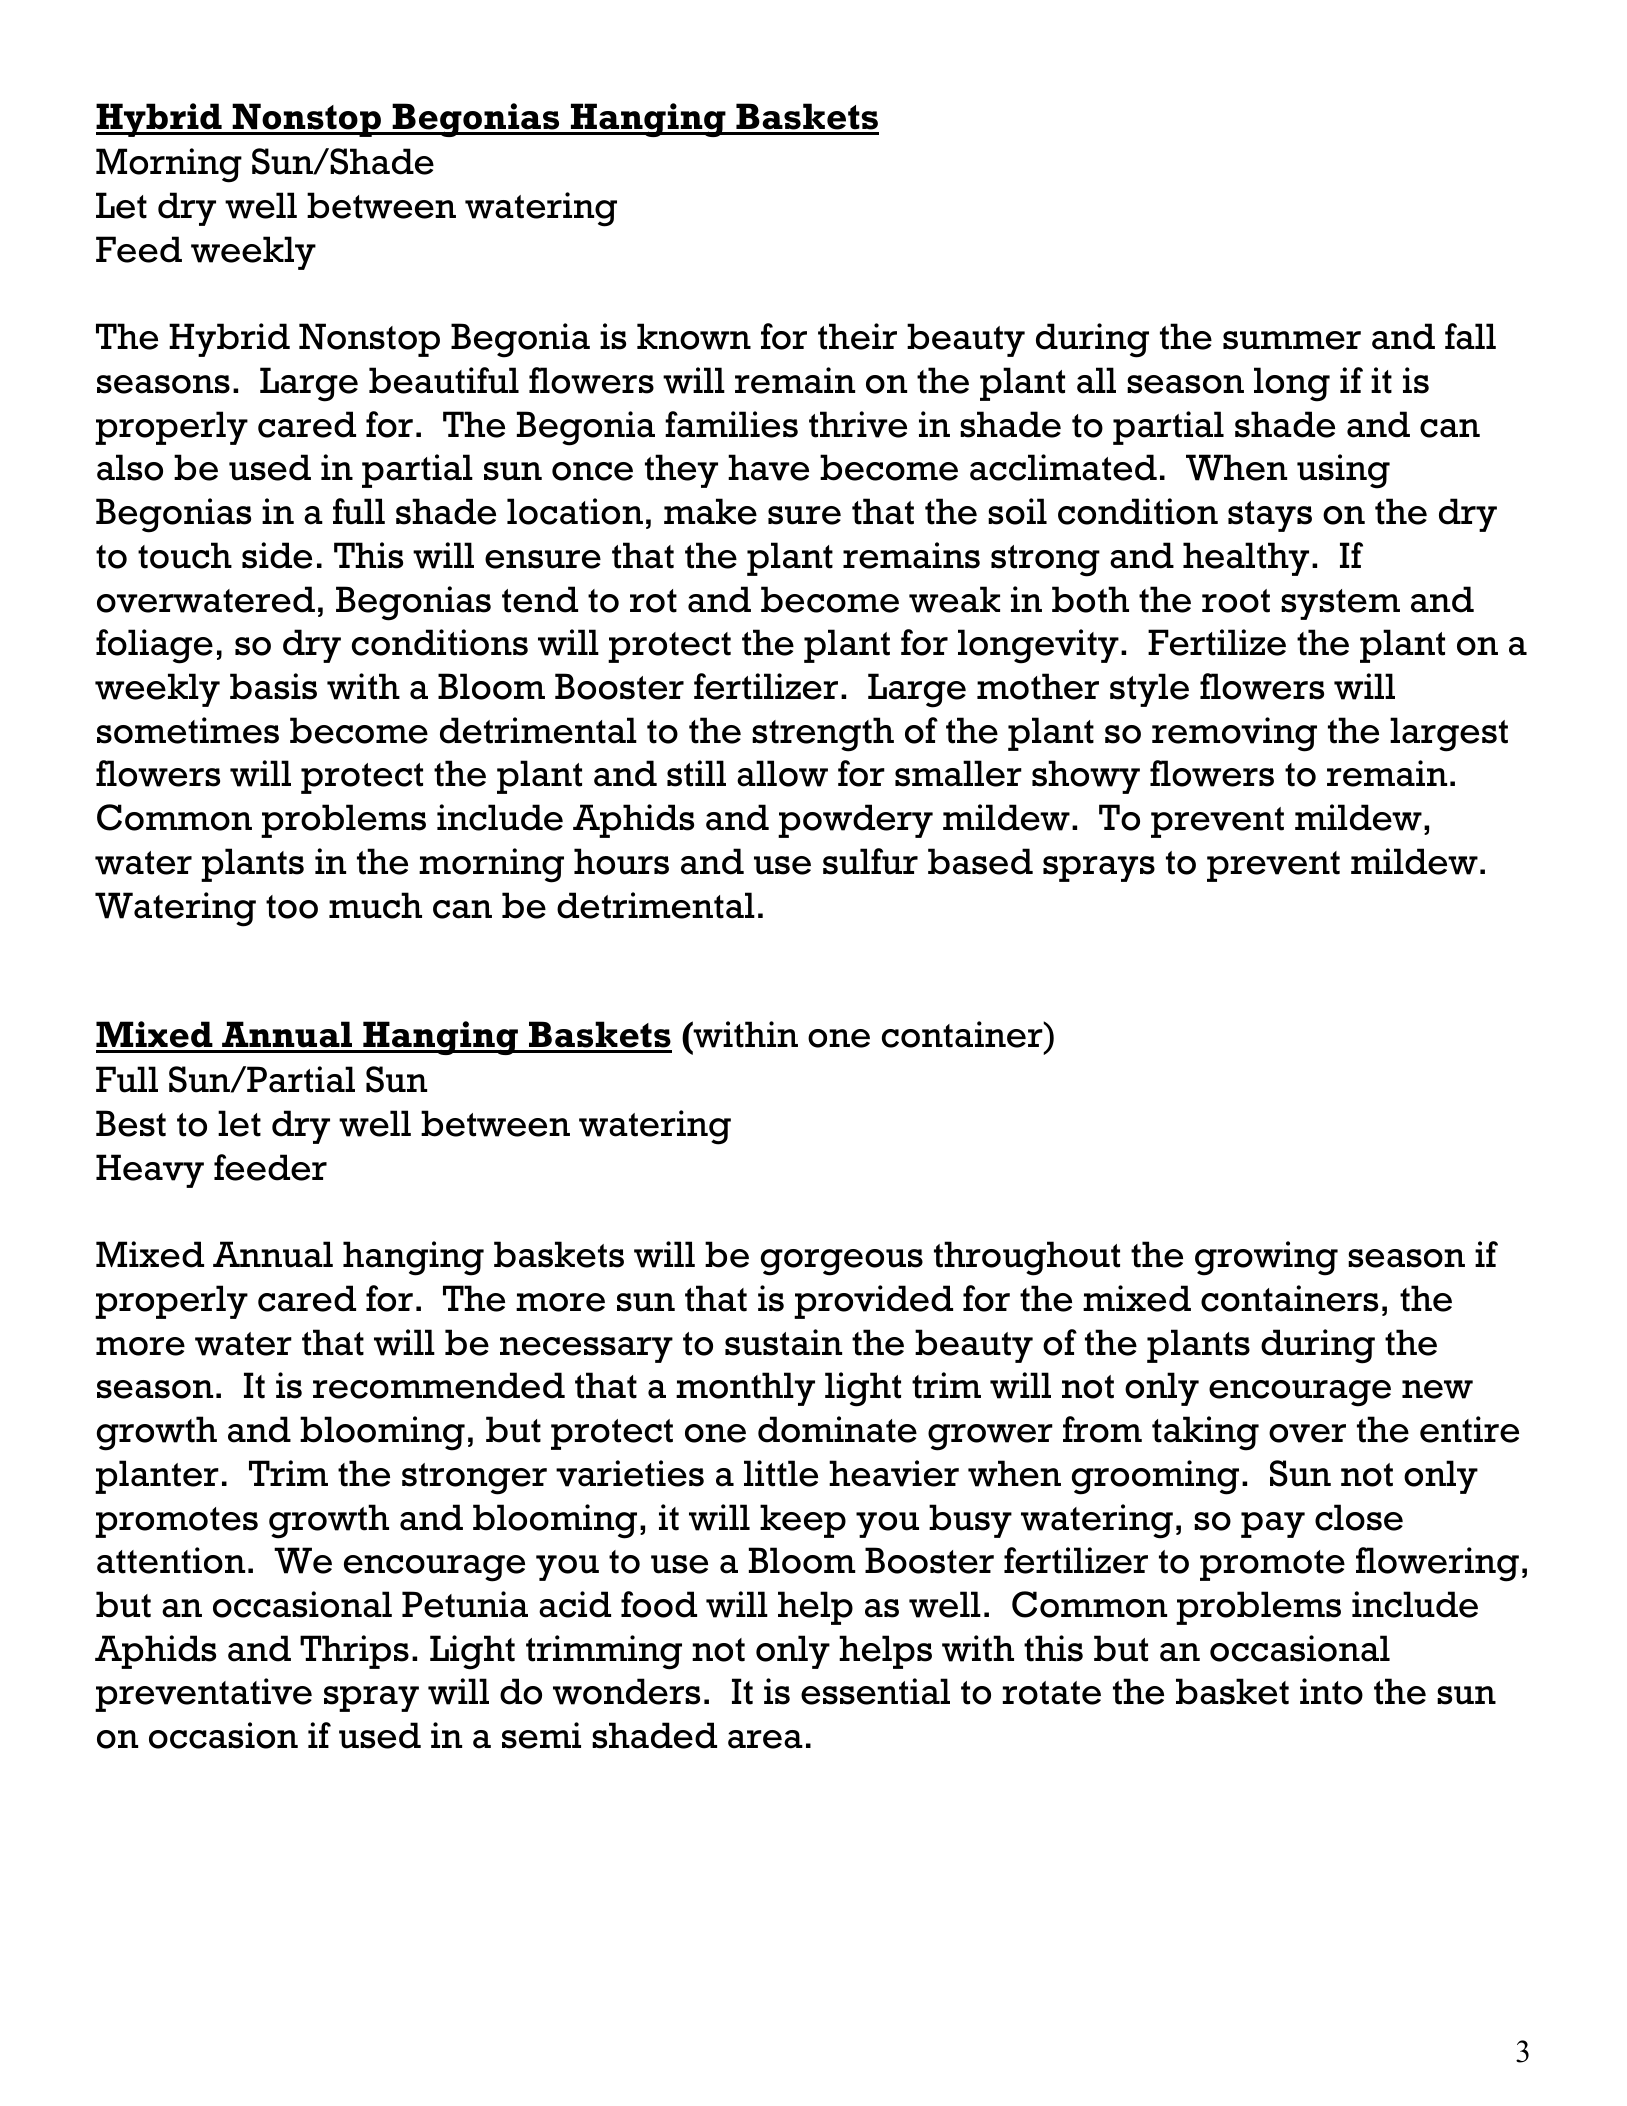 The width and height of the screenshot is (1627, 2106). Describe the element at coordinates (292, 907) in the screenshot. I see `too` at that location.
